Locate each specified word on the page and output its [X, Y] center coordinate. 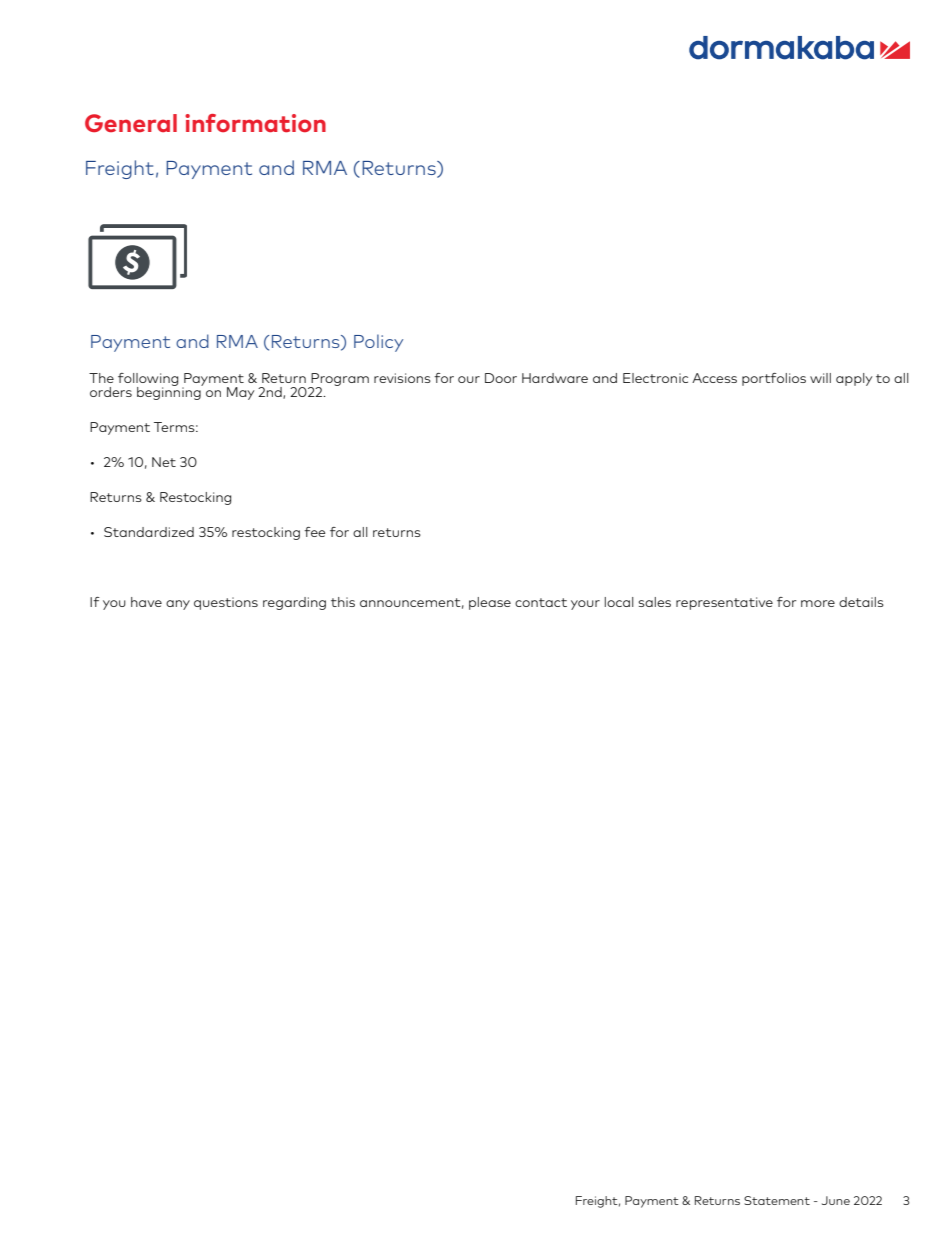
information [255, 123]
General [131, 123]
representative [724, 603]
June [836, 1200]
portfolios [774, 379]
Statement [777, 1200]
